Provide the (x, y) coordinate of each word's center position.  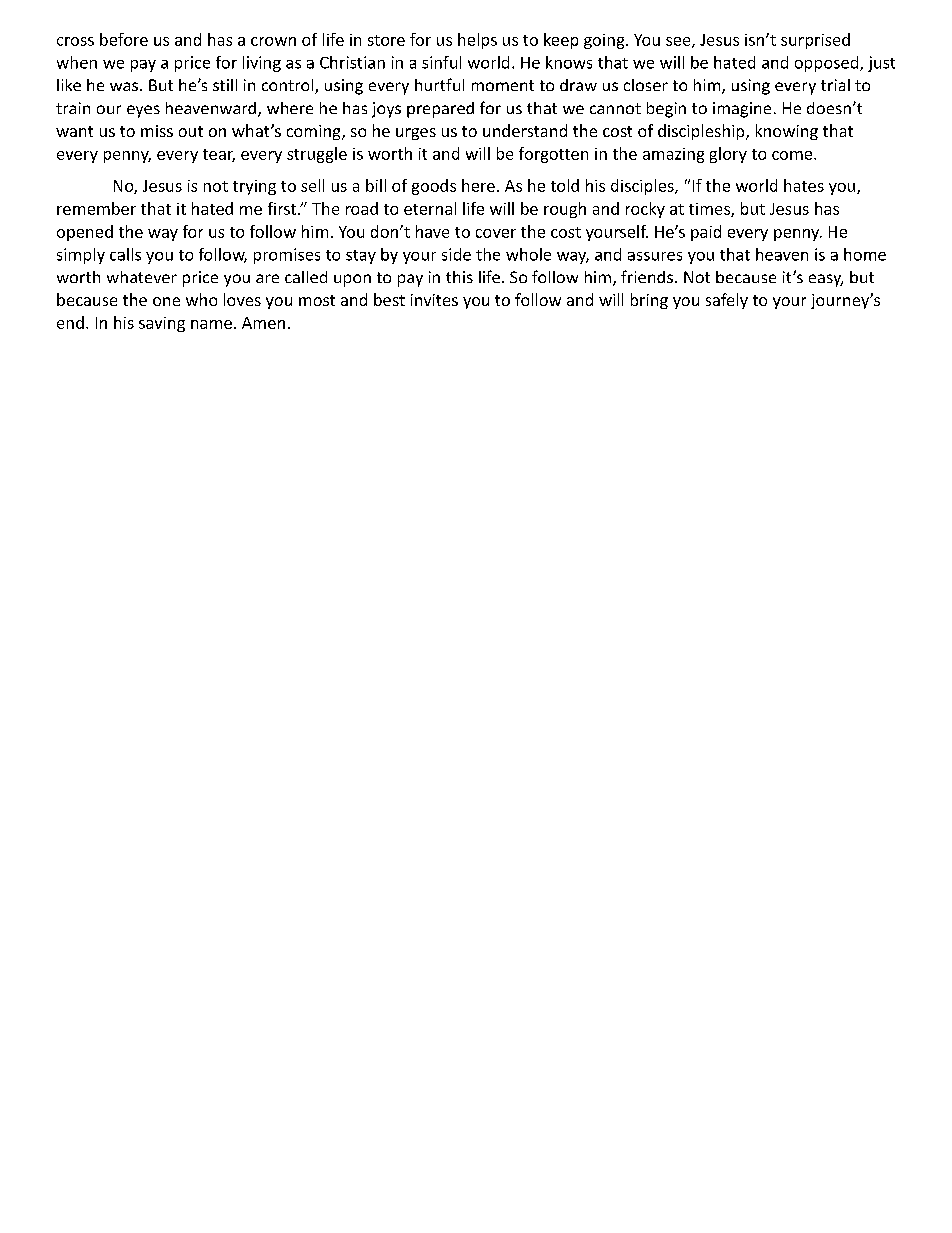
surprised (815, 41)
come (793, 155)
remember (96, 208)
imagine (742, 110)
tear (219, 155)
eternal (430, 208)
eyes (143, 111)
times (710, 210)
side (456, 254)
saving (162, 324)
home (865, 254)
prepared (440, 110)
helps (477, 41)
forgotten (553, 155)
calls (125, 254)
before (124, 39)
